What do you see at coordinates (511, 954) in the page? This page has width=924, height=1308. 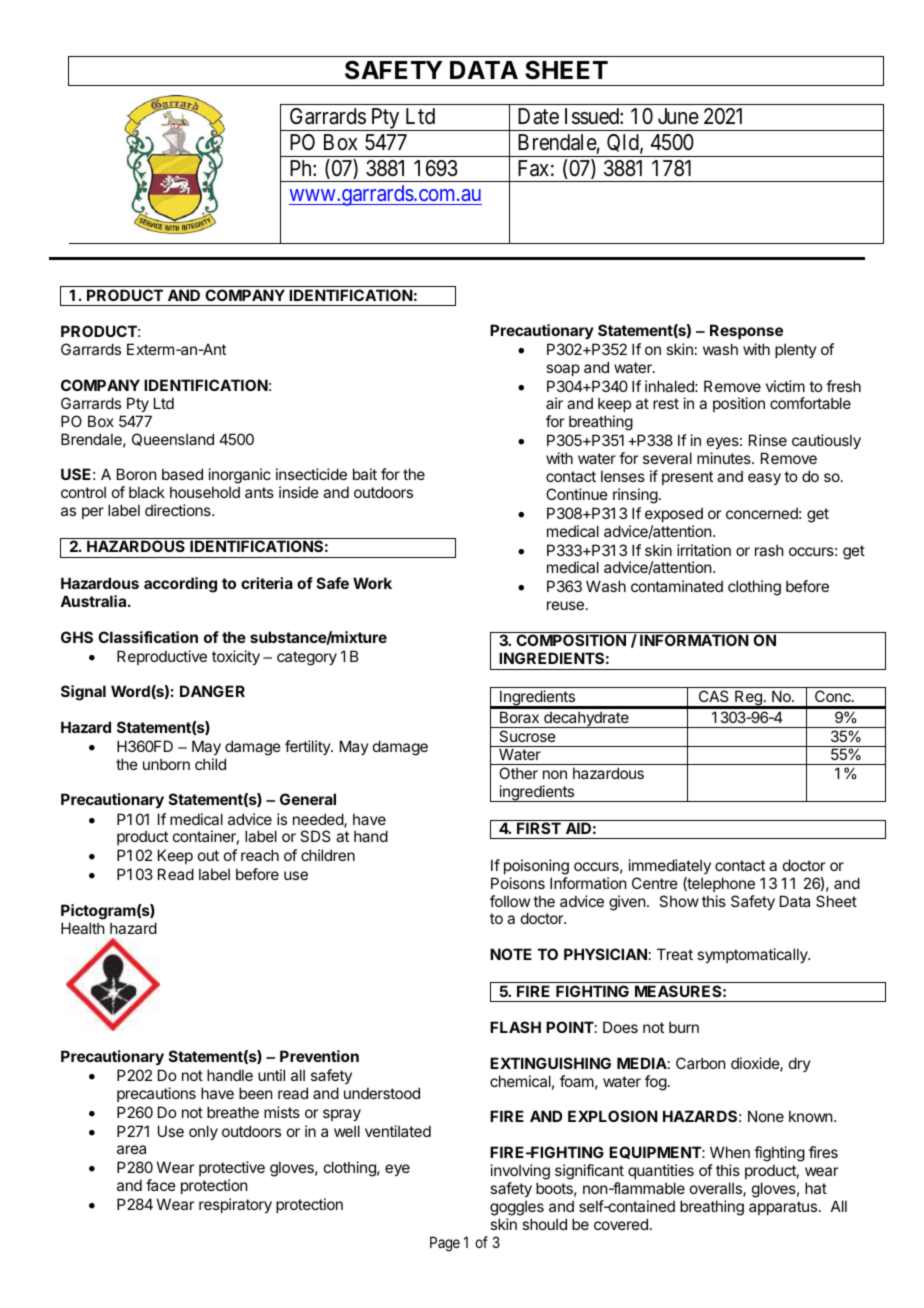 I see `NOTE` at bounding box center [511, 954].
